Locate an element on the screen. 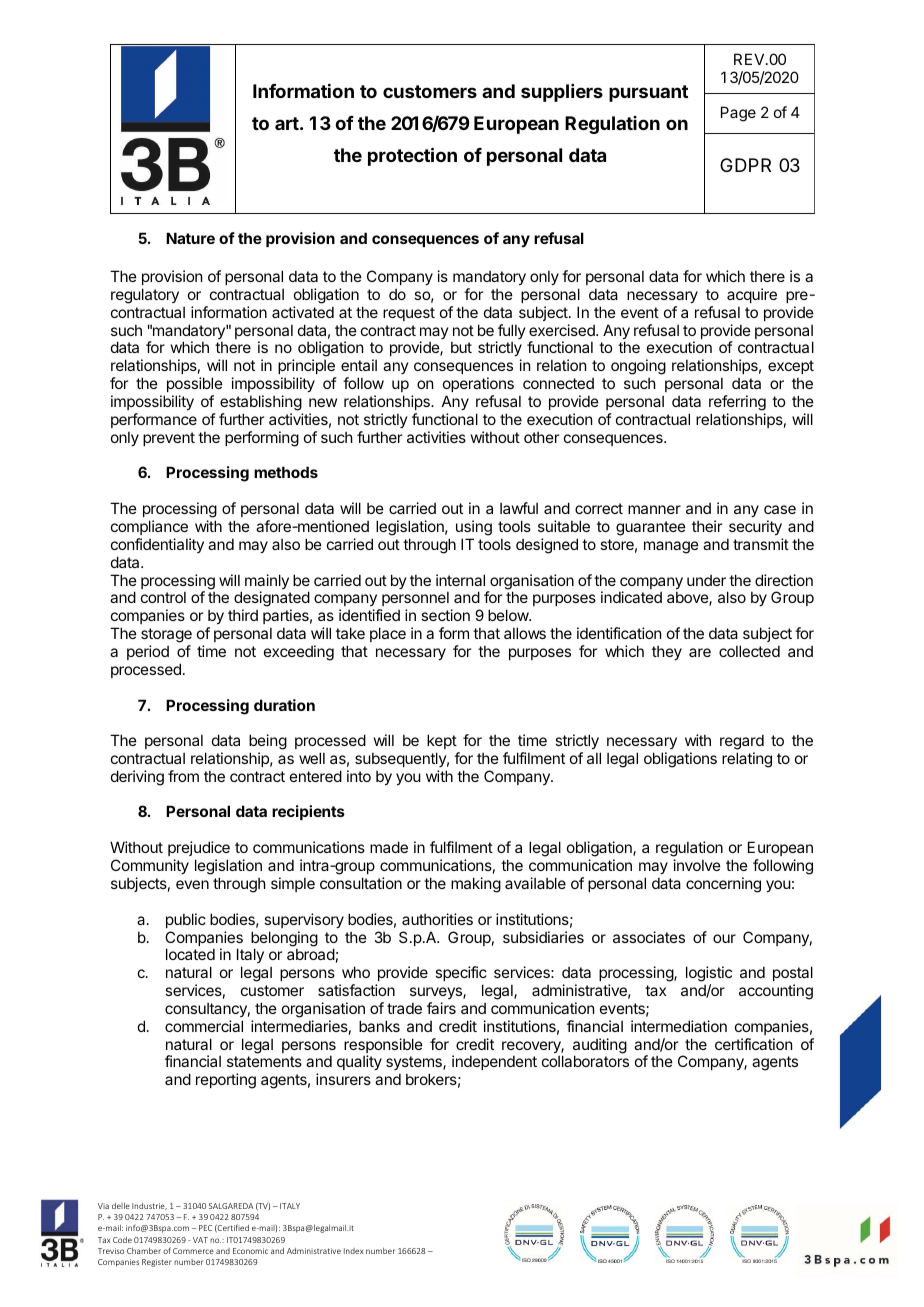  Nature is located at coordinates (190, 238).
